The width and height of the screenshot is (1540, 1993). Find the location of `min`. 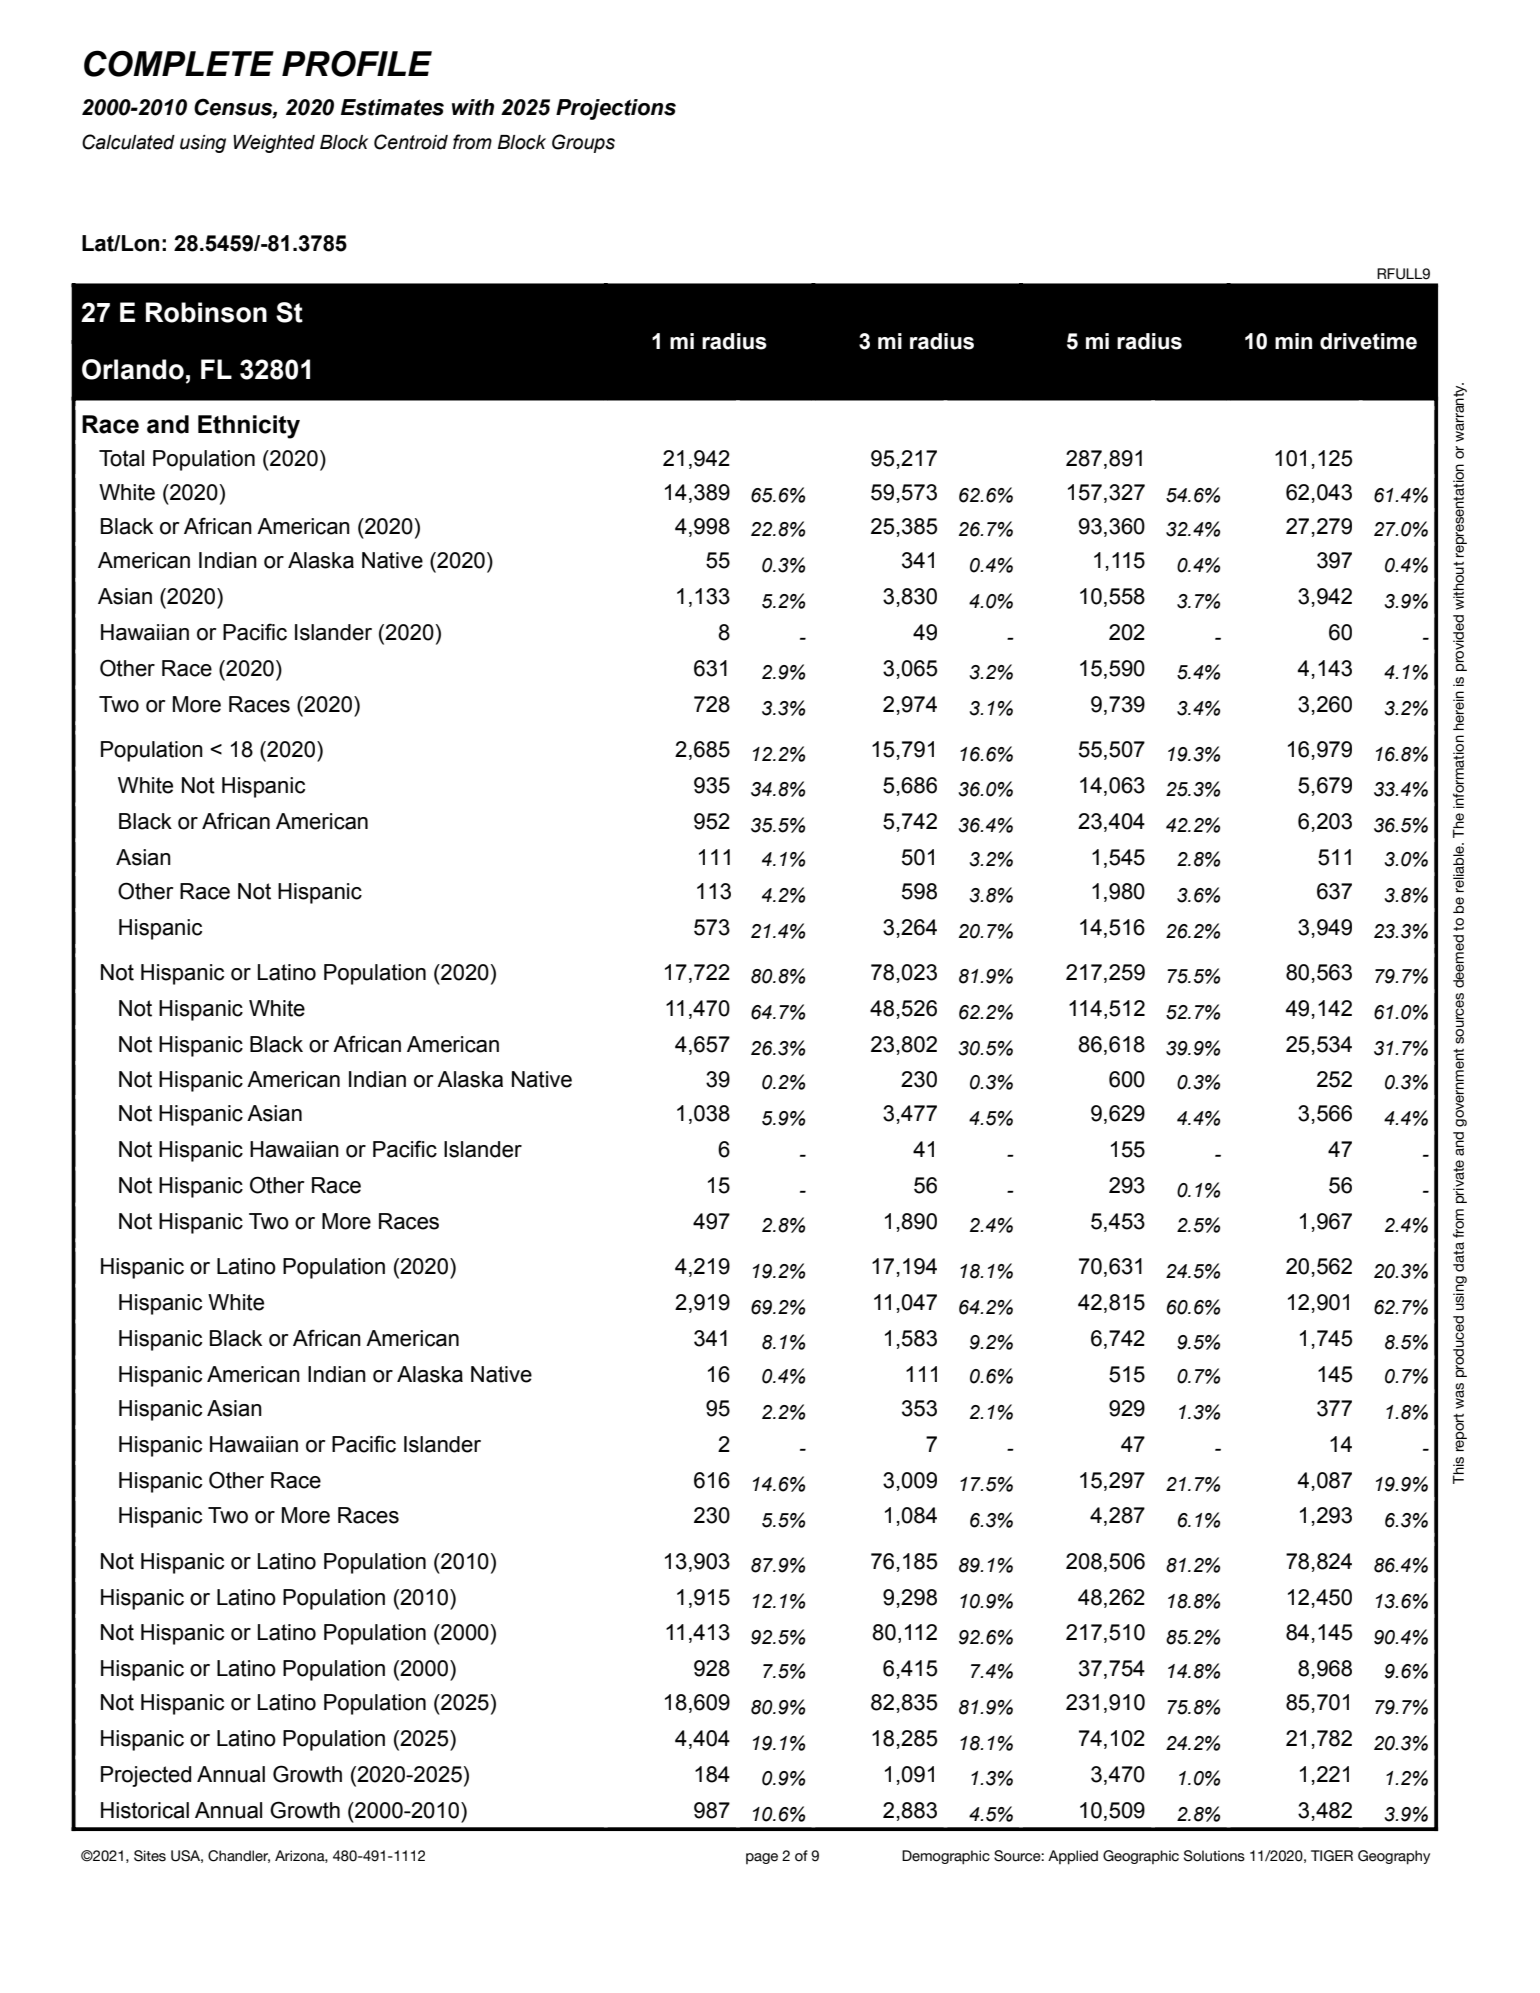

min is located at coordinates (1293, 341).
